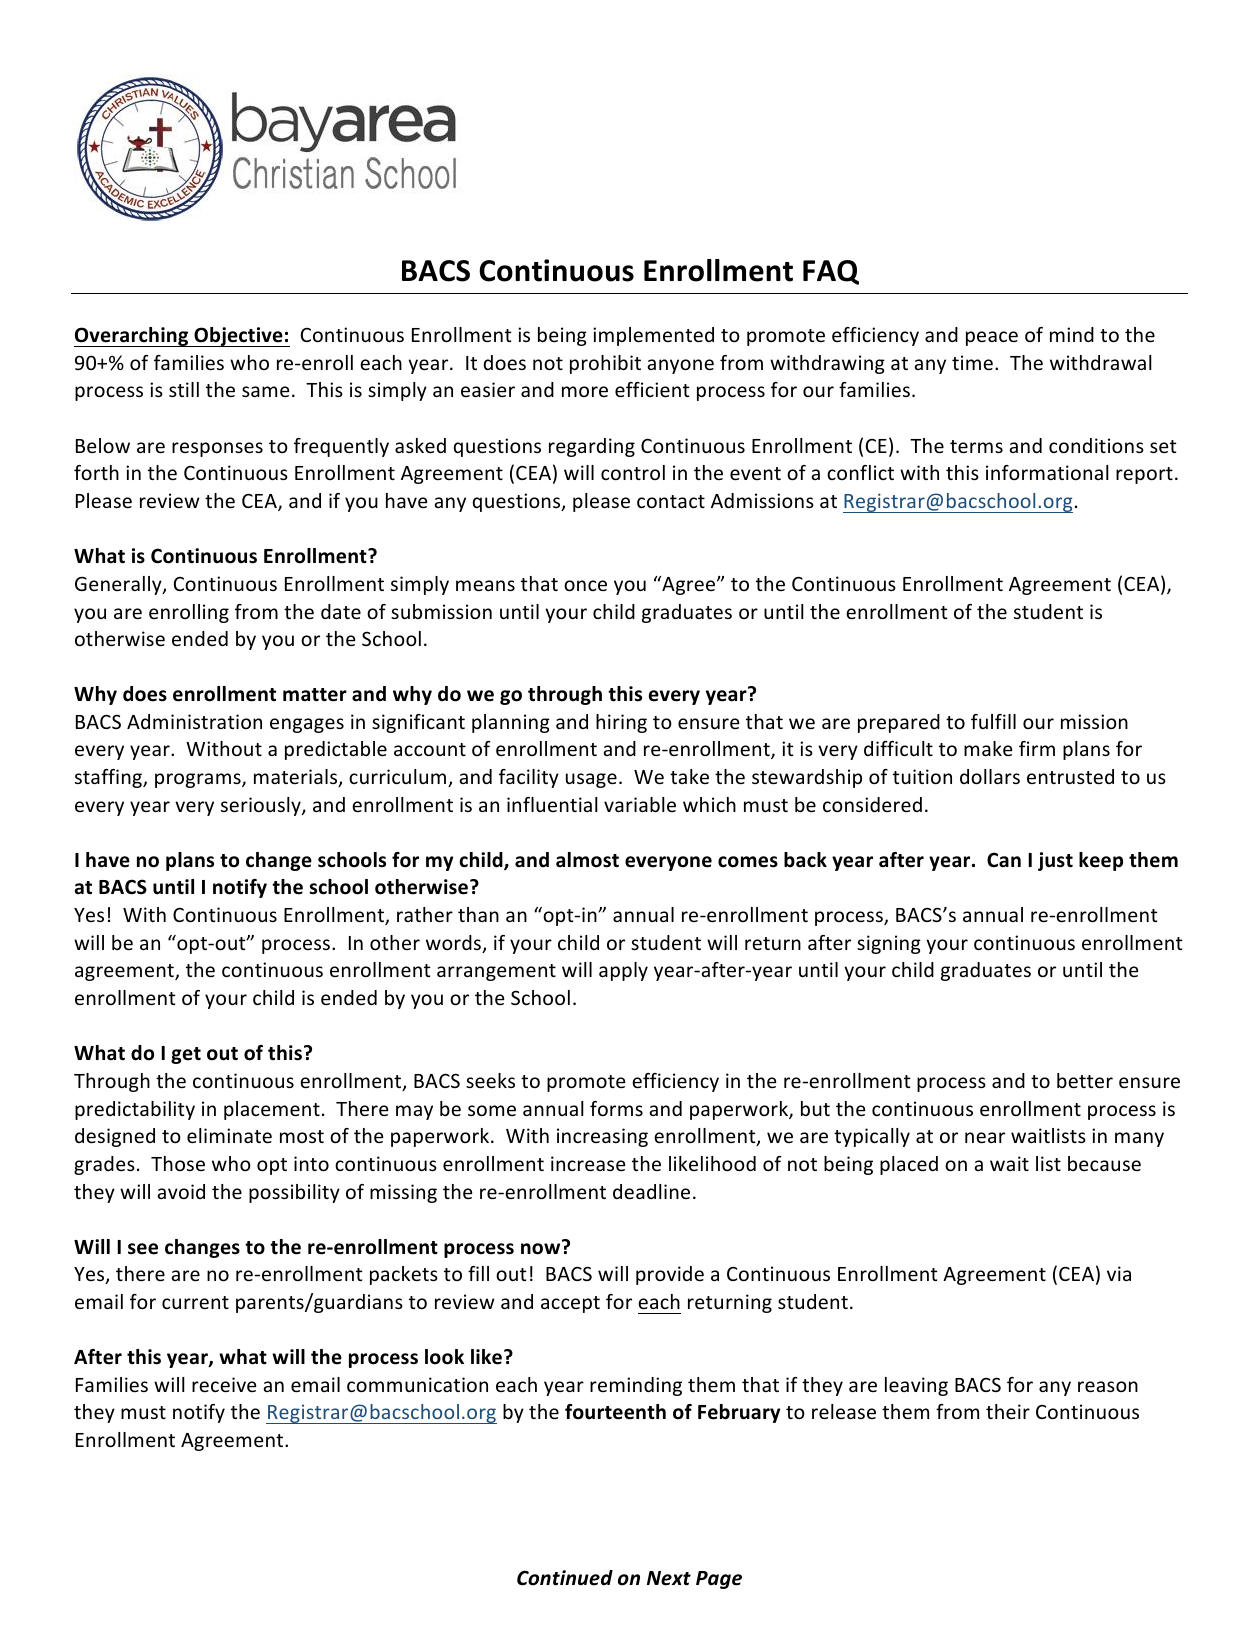 The image size is (1259, 1629). What do you see at coordinates (262, 806) in the screenshot?
I see `seriously` at bounding box center [262, 806].
